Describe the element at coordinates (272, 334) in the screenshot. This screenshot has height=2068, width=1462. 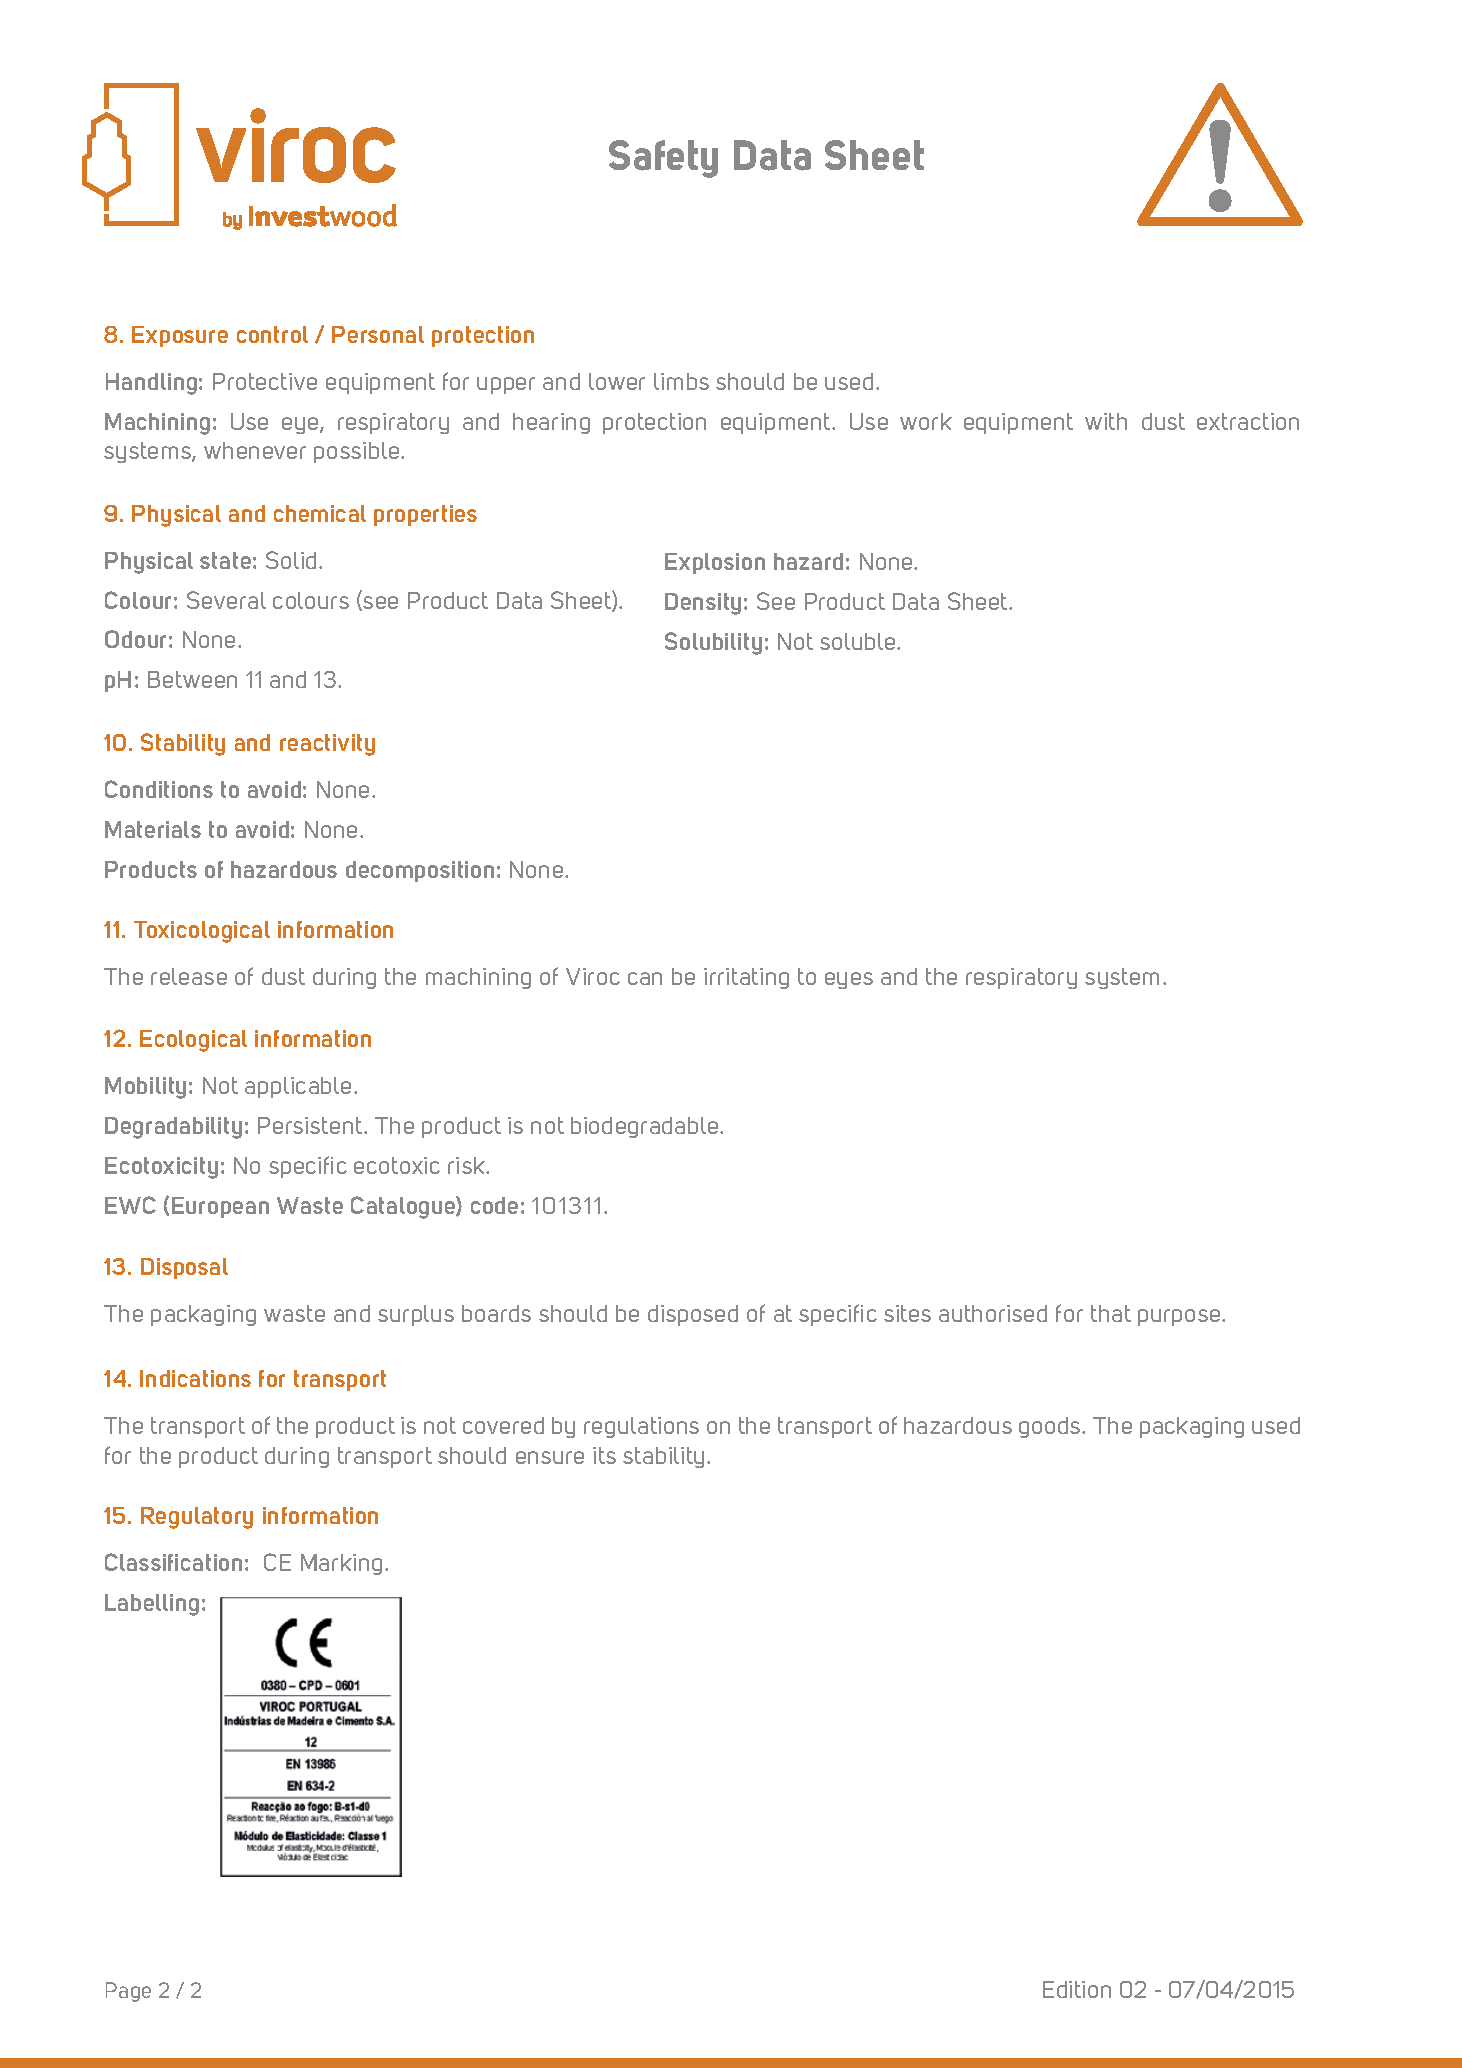
I see `control` at that location.
